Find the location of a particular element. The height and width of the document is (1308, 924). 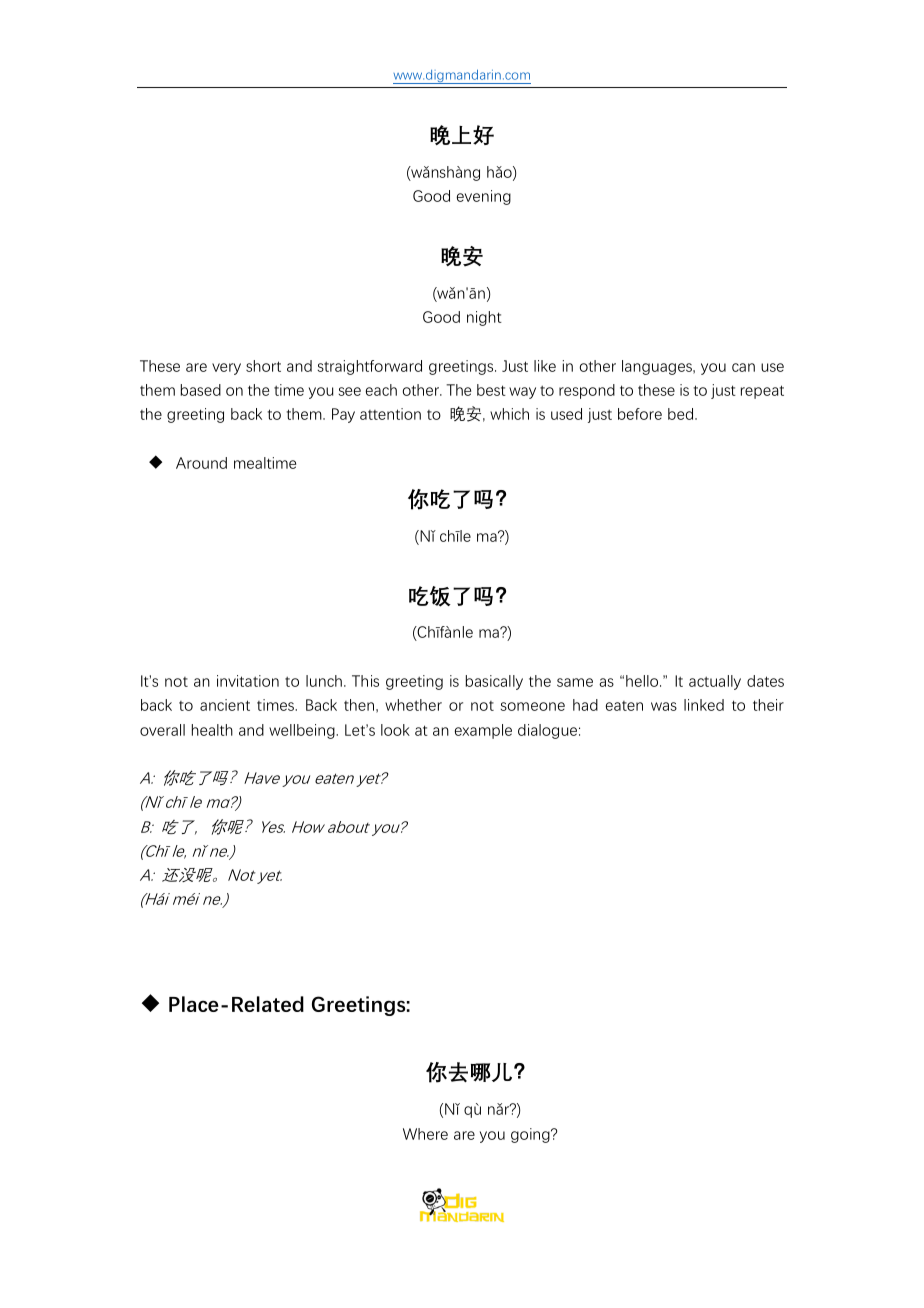

example is located at coordinates (483, 731).
